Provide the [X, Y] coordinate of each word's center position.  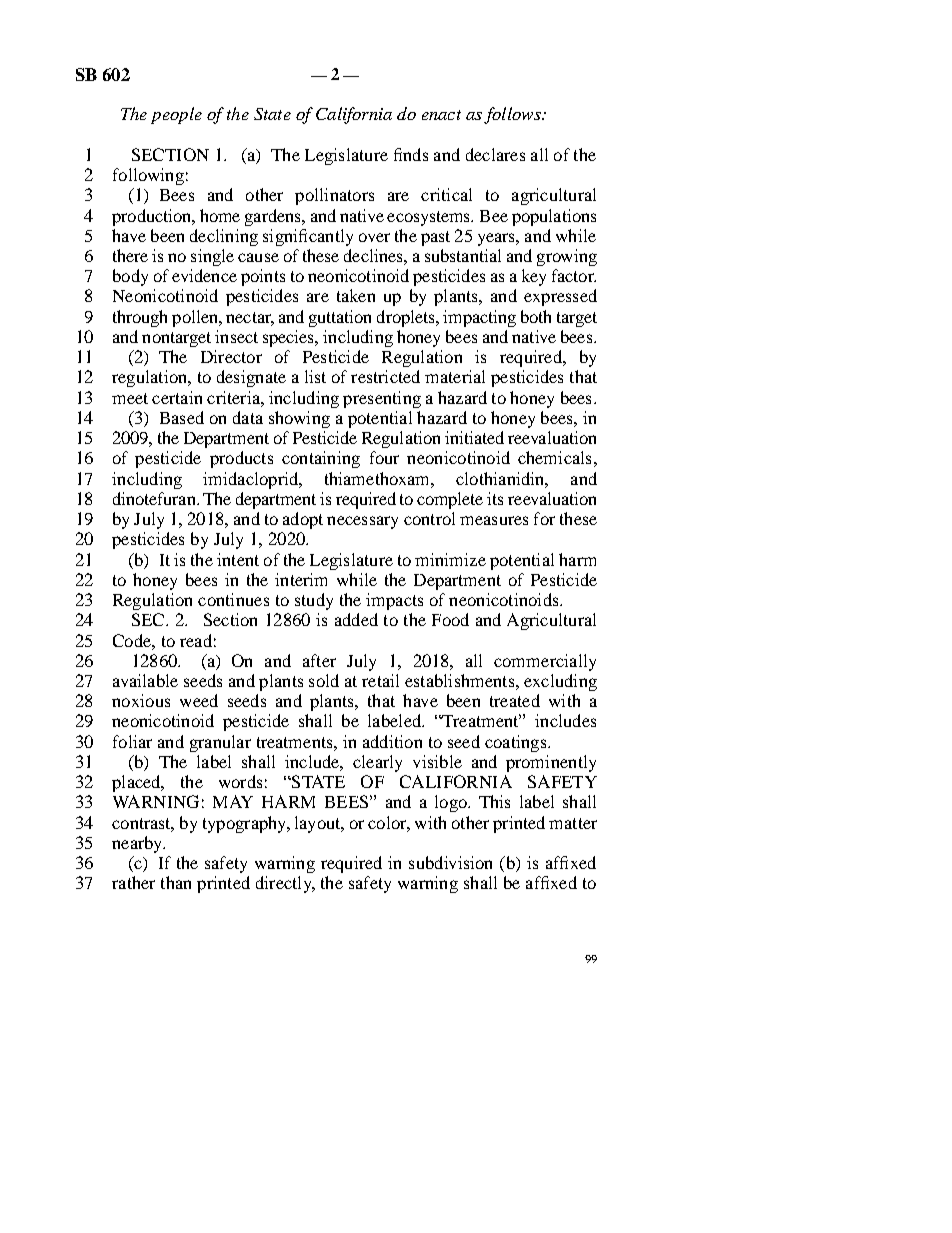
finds [411, 154]
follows [513, 115]
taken [356, 295]
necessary [362, 522]
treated [515, 700]
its [495, 498]
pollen [196, 318]
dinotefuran [155, 498]
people [176, 115]
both [536, 316]
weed [199, 700]
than [176, 882]
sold [324, 680]
